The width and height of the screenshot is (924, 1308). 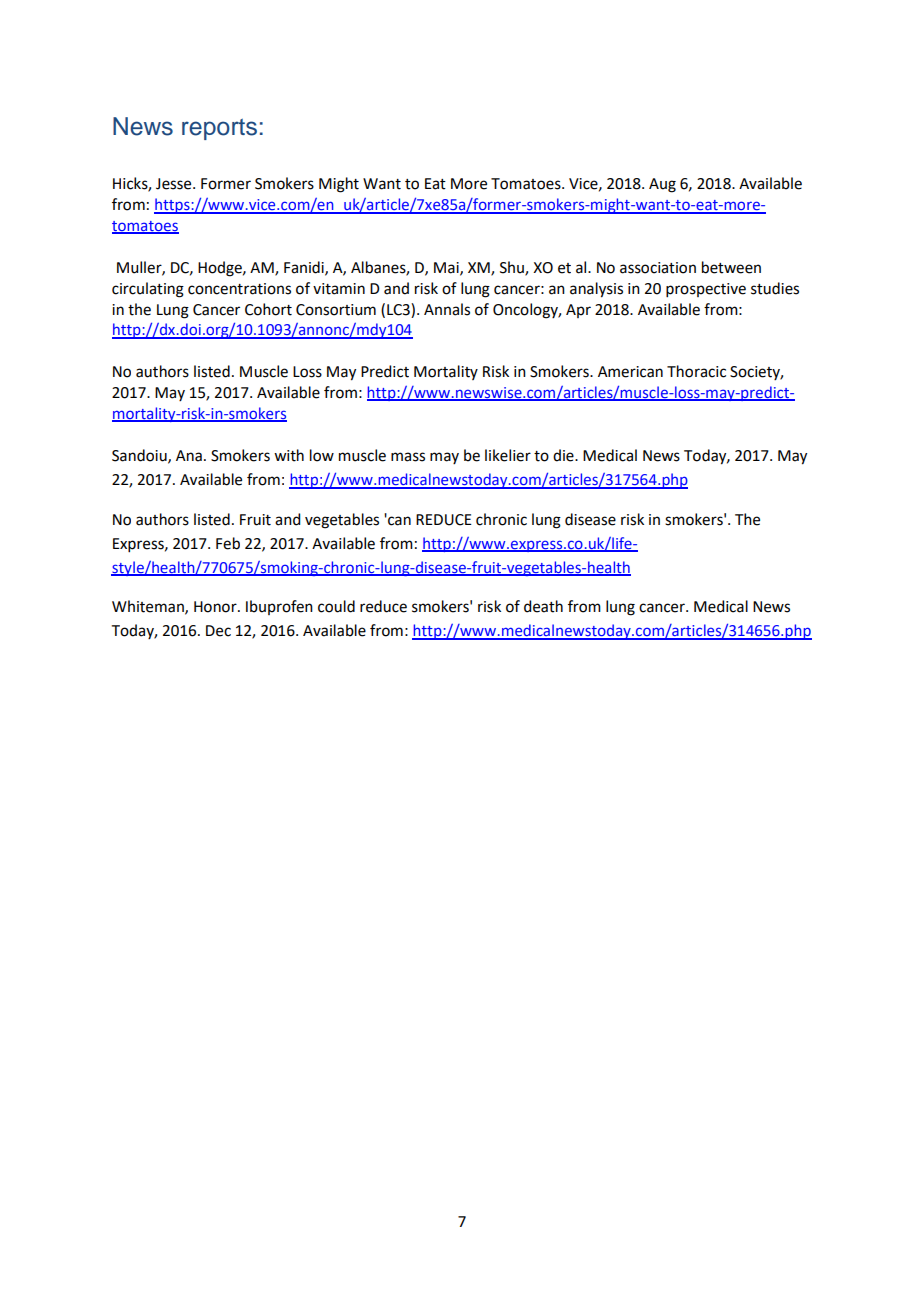 What do you see at coordinates (658, 268) in the screenshot?
I see `association` at bounding box center [658, 268].
